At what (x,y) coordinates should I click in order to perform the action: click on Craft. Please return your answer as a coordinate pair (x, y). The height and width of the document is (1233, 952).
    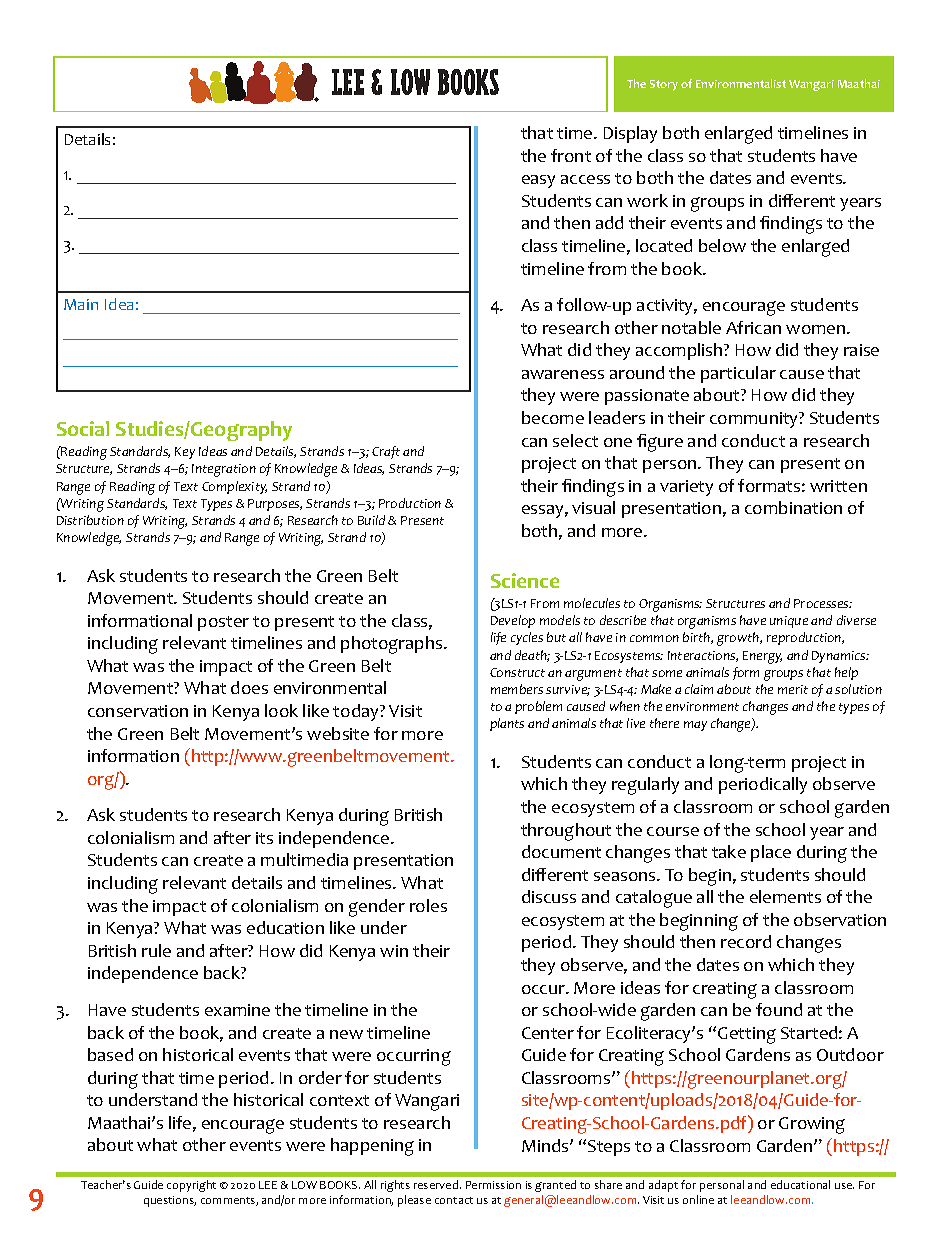
    Looking at the image, I should click on (386, 452).
